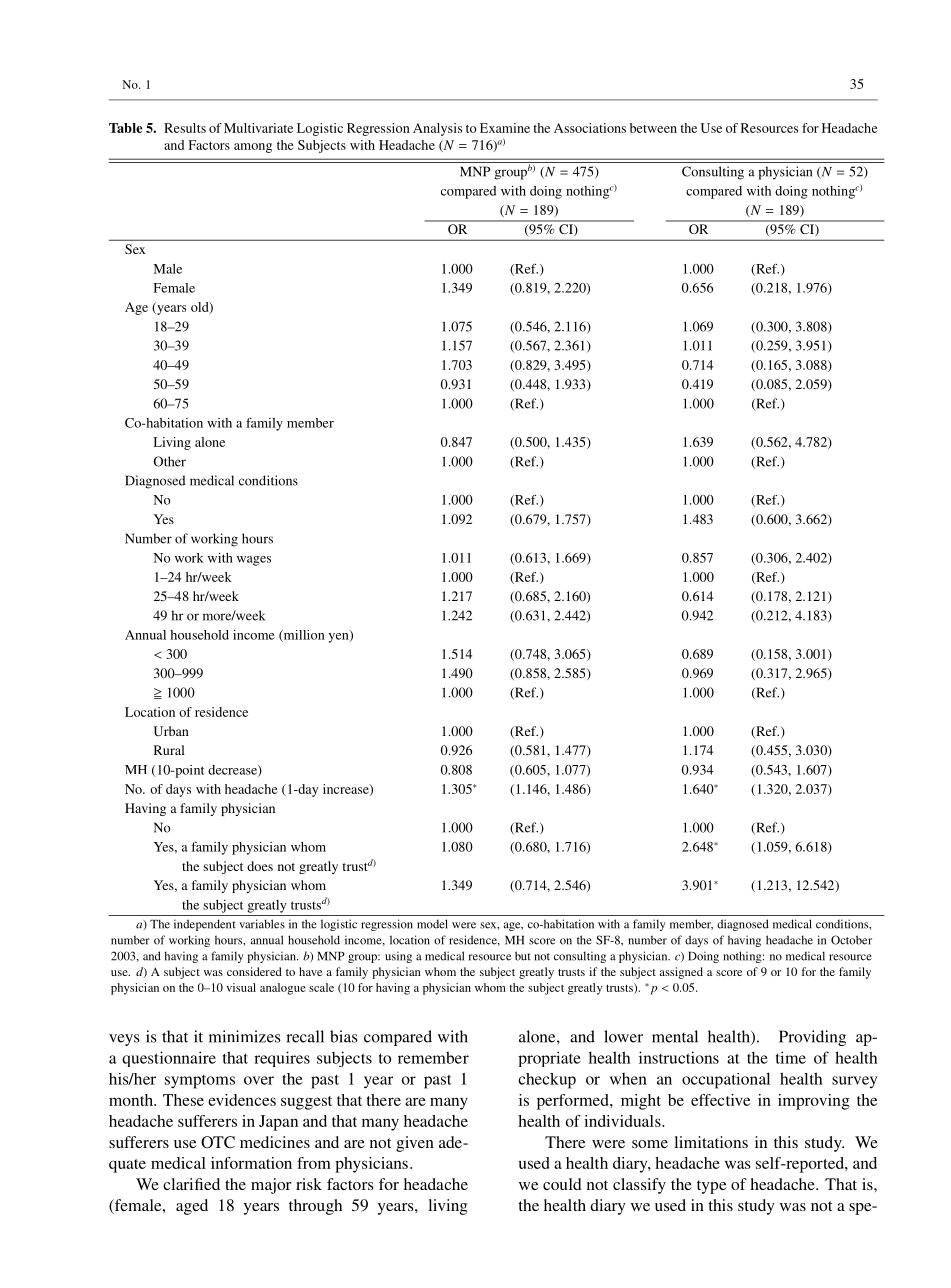 This screenshot has width=951, height=1288. Describe the element at coordinates (191, 1184) in the screenshot. I see `clarified` at that location.
